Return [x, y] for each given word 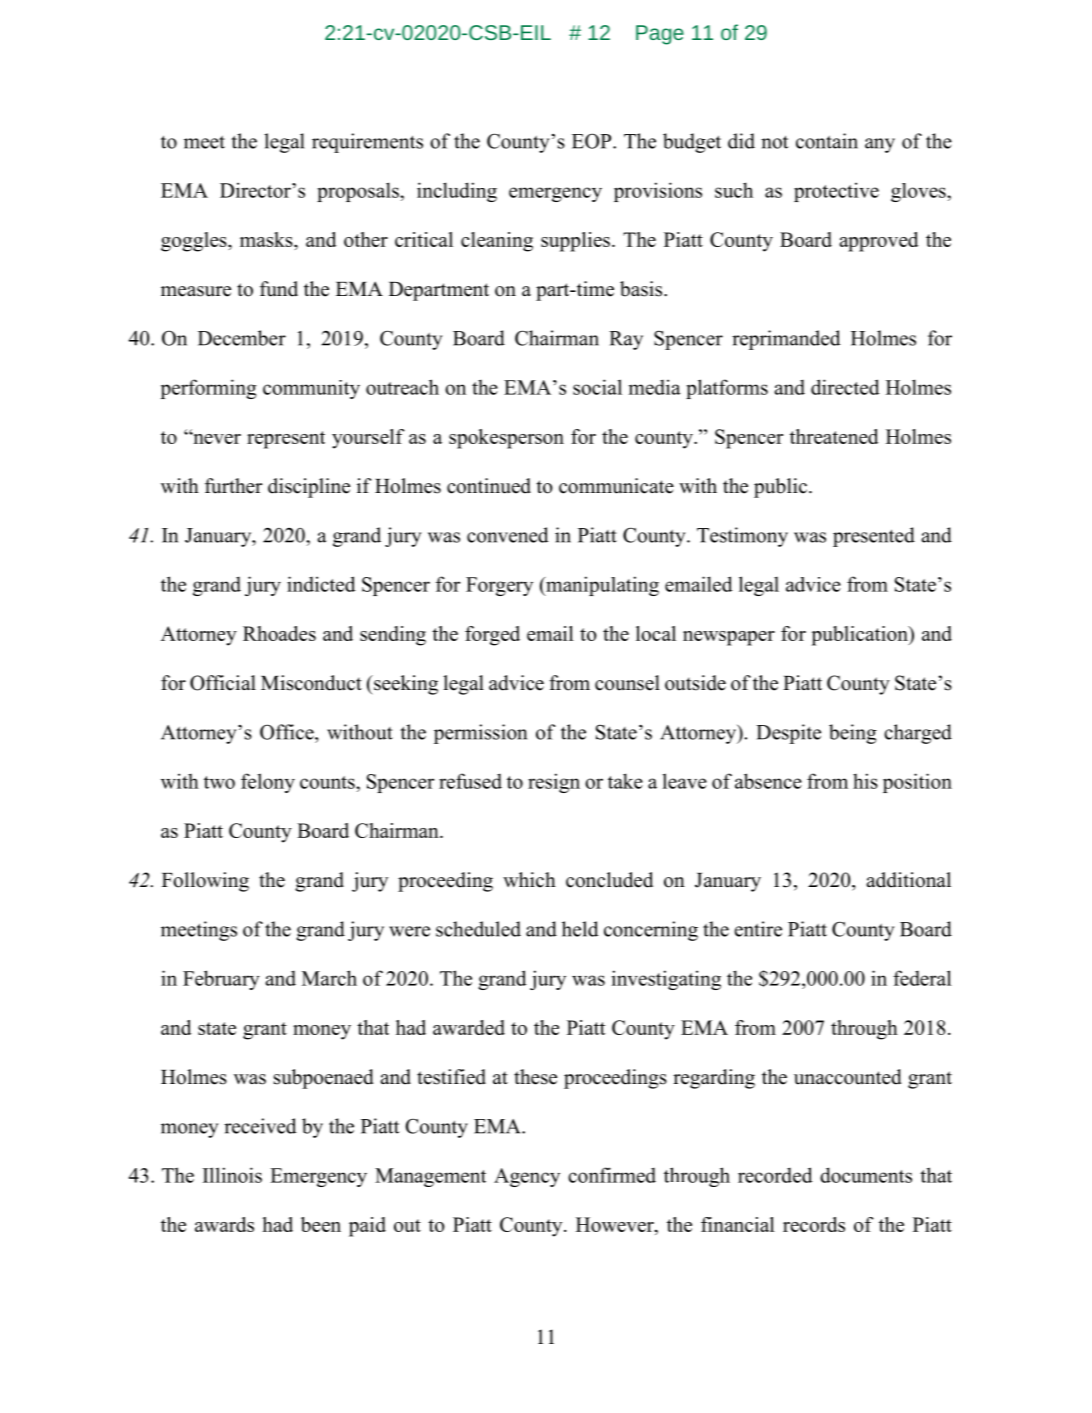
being [853, 734]
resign [554, 783]
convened [508, 535]
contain [827, 141]
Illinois [232, 1175]
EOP [593, 141]
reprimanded [786, 340]
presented [874, 537]
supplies [575, 242]
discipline [309, 488]
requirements [367, 143]
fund [279, 289]
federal [922, 978]
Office [288, 732]
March [329, 978]
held [580, 929]
